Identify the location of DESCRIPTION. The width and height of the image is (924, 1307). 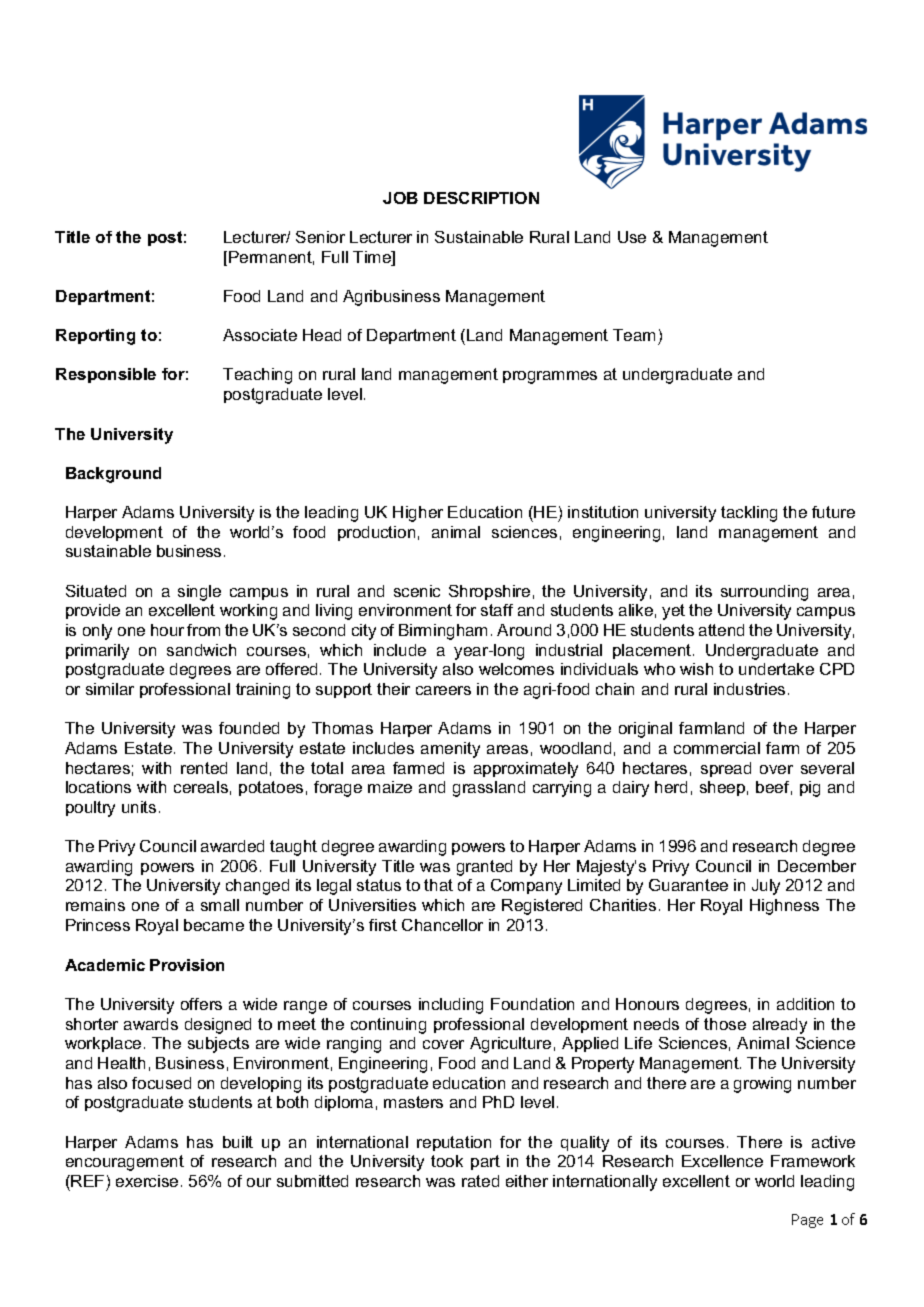
(481, 198).
